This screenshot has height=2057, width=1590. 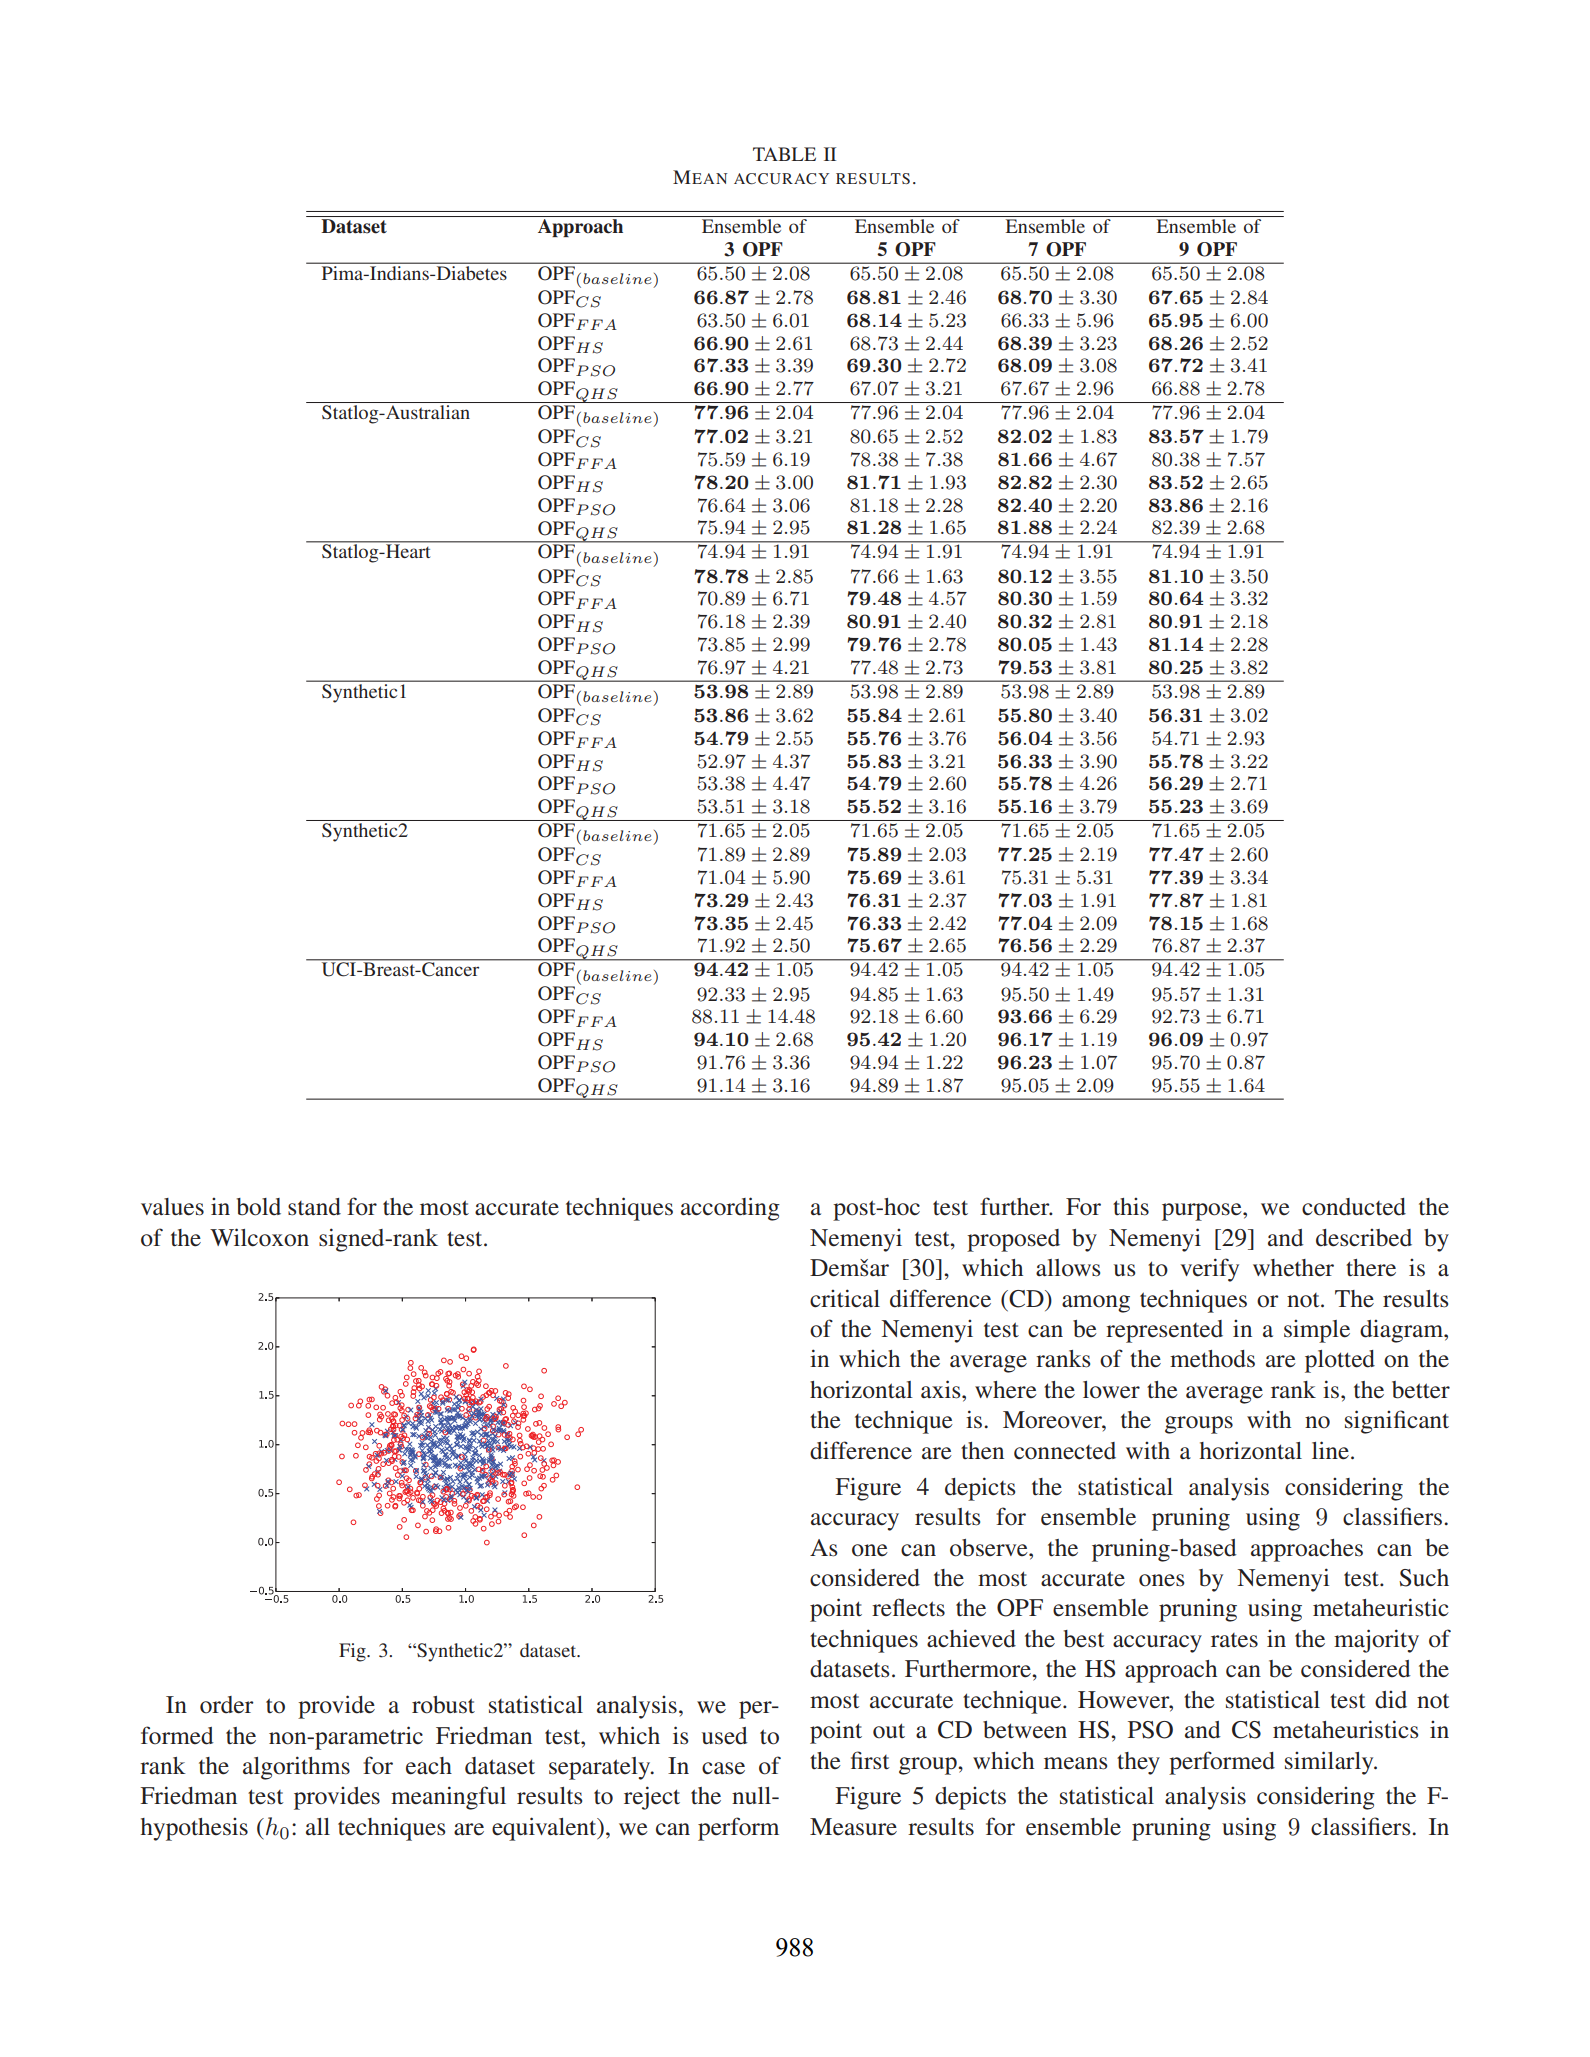 I want to click on critical, so click(x=845, y=1298).
